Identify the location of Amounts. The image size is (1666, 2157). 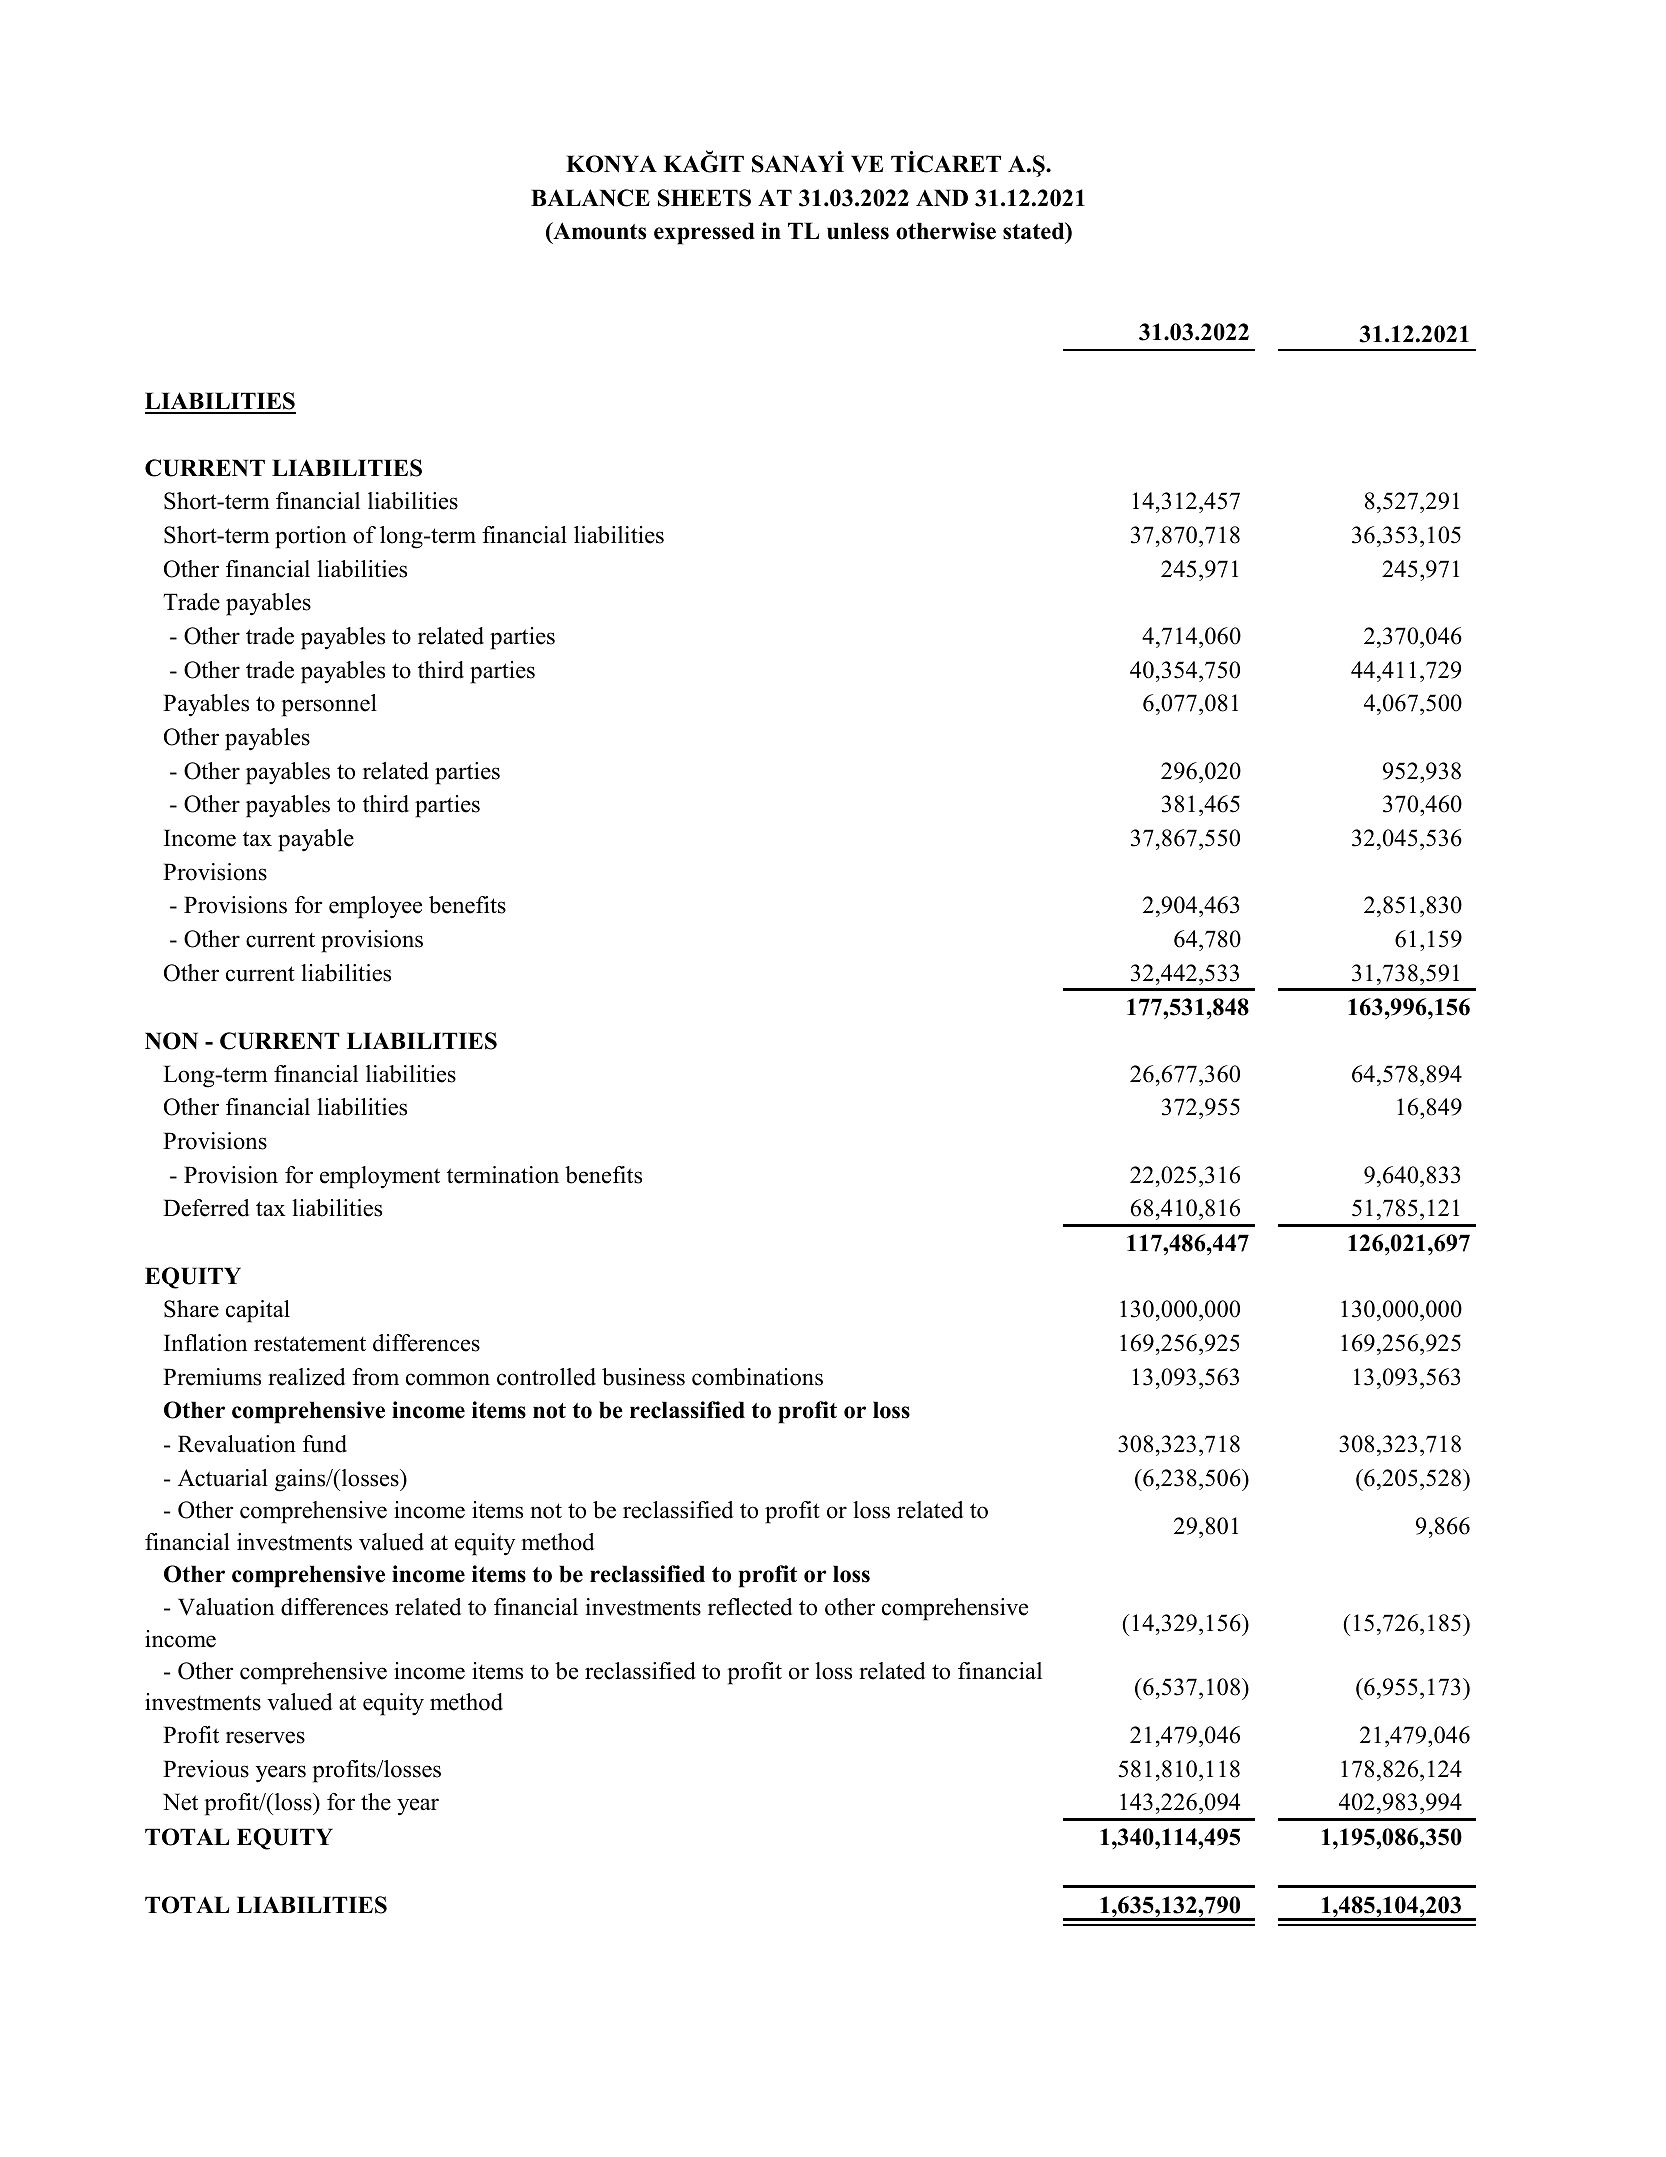
(598, 232).
